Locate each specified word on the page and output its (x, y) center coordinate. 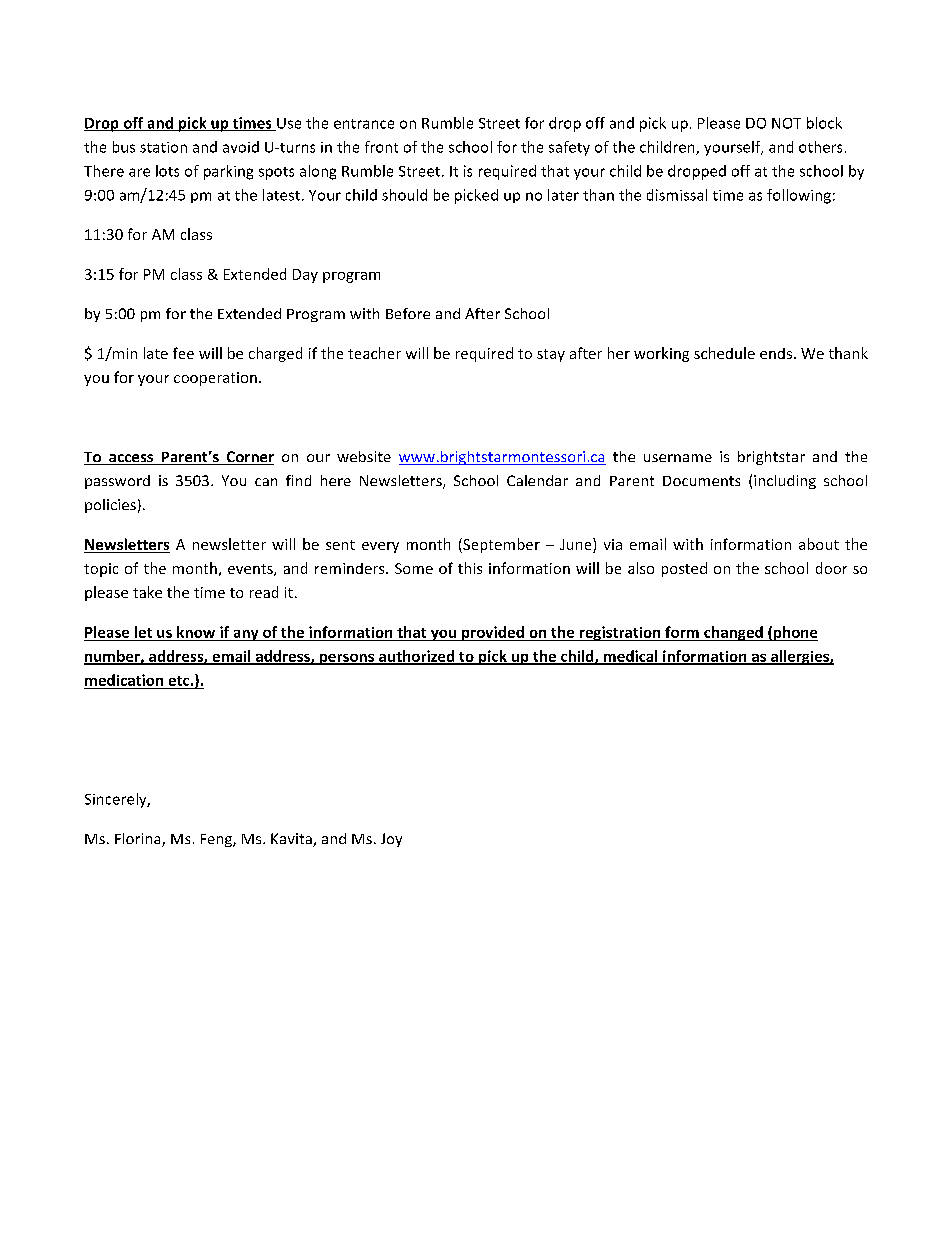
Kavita (292, 840)
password (117, 482)
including (785, 482)
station (163, 147)
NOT (786, 123)
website (364, 456)
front (381, 147)
